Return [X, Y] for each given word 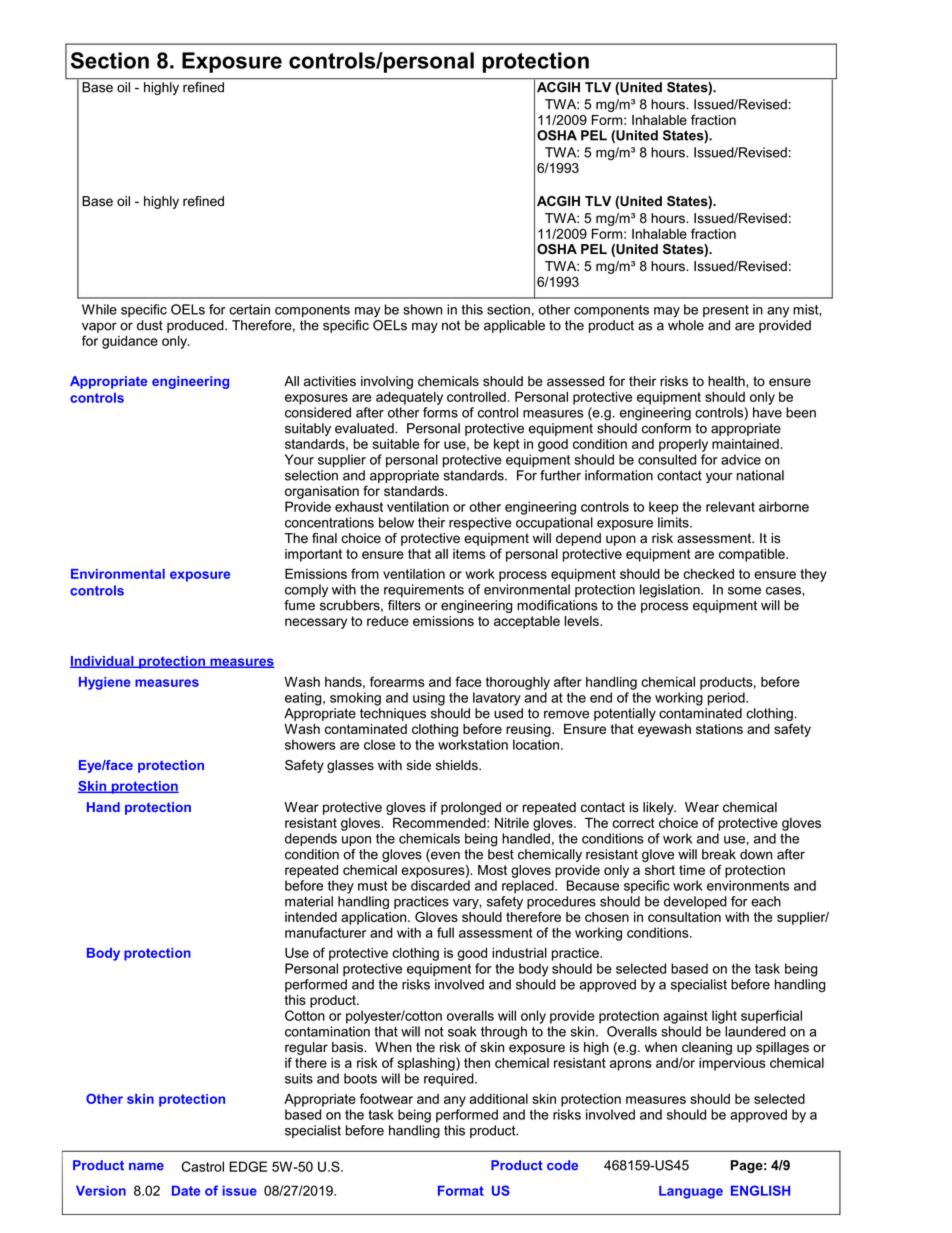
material [309, 901]
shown [422, 309]
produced [196, 326]
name [146, 1167]
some [744, 591]
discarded [440, 885]
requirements [424, 590]
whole [686, 325]
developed [695, 902]
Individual [103, 662]
